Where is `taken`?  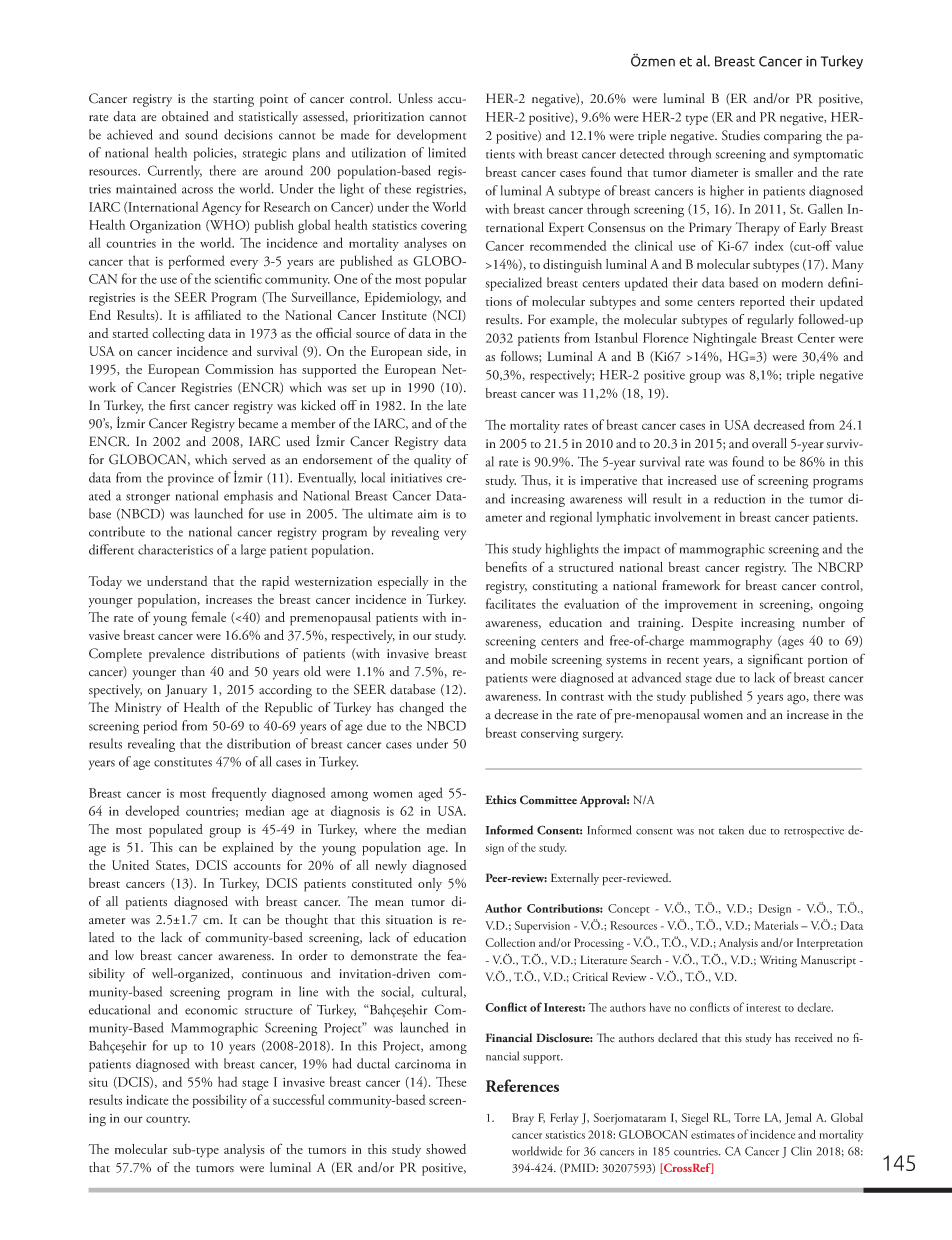 taken is located at coordinates (731, 830).
